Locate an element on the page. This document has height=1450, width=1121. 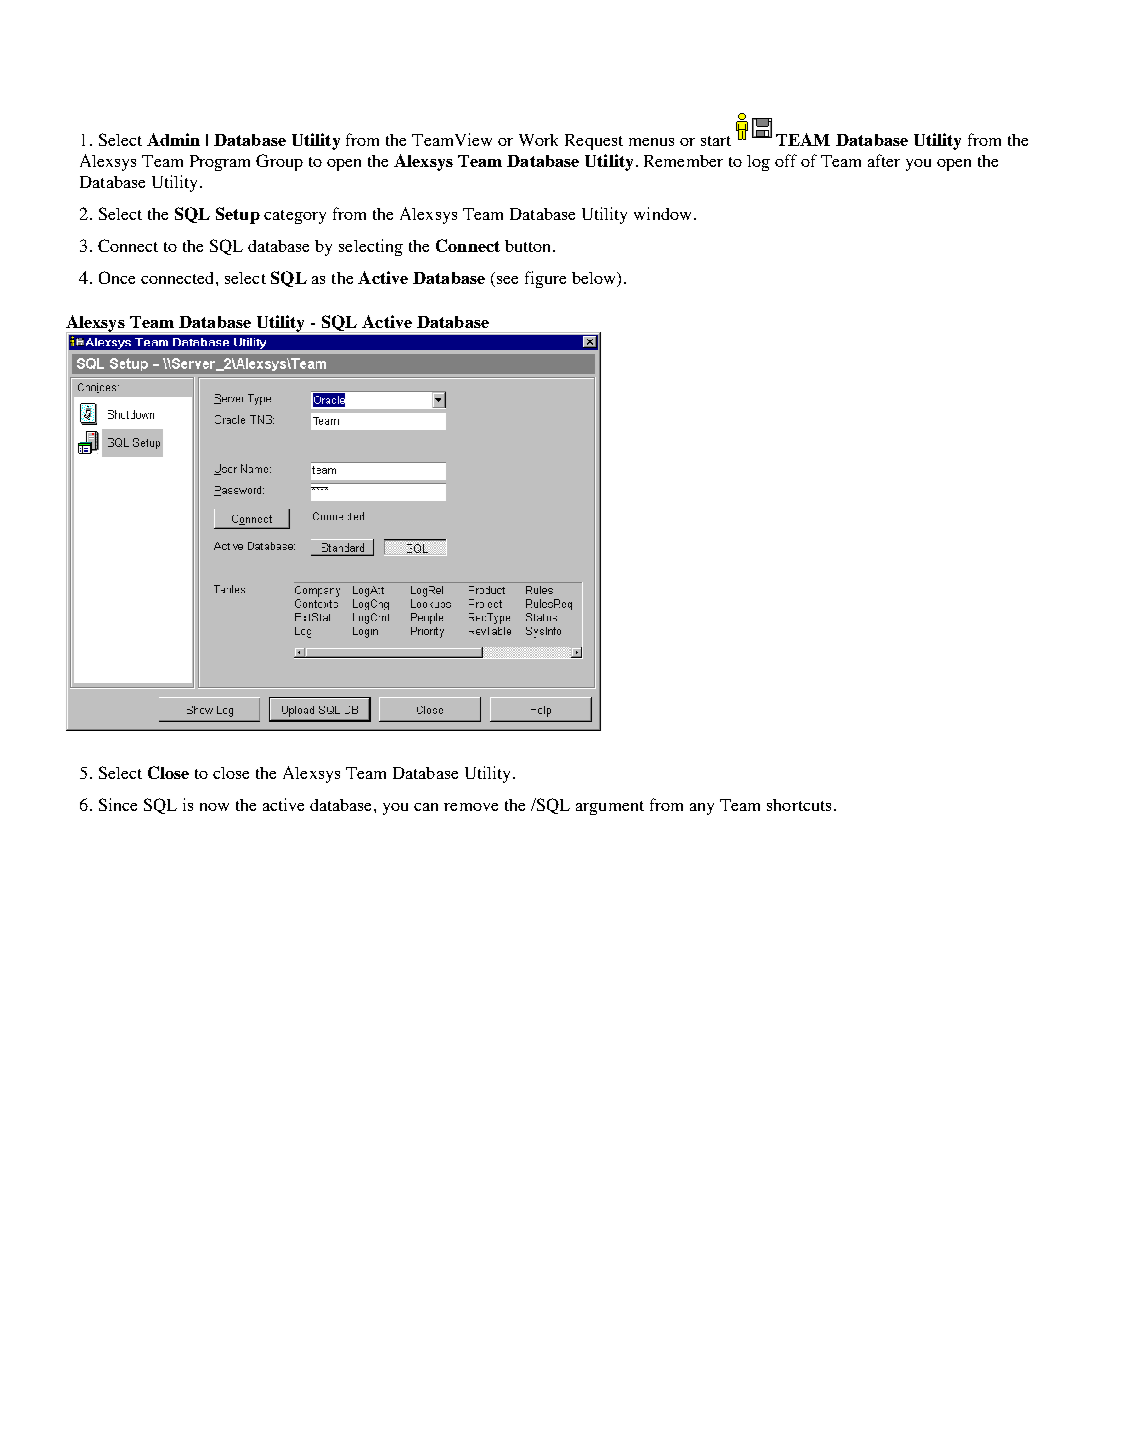
Program is located at coordinates (220, 163).
